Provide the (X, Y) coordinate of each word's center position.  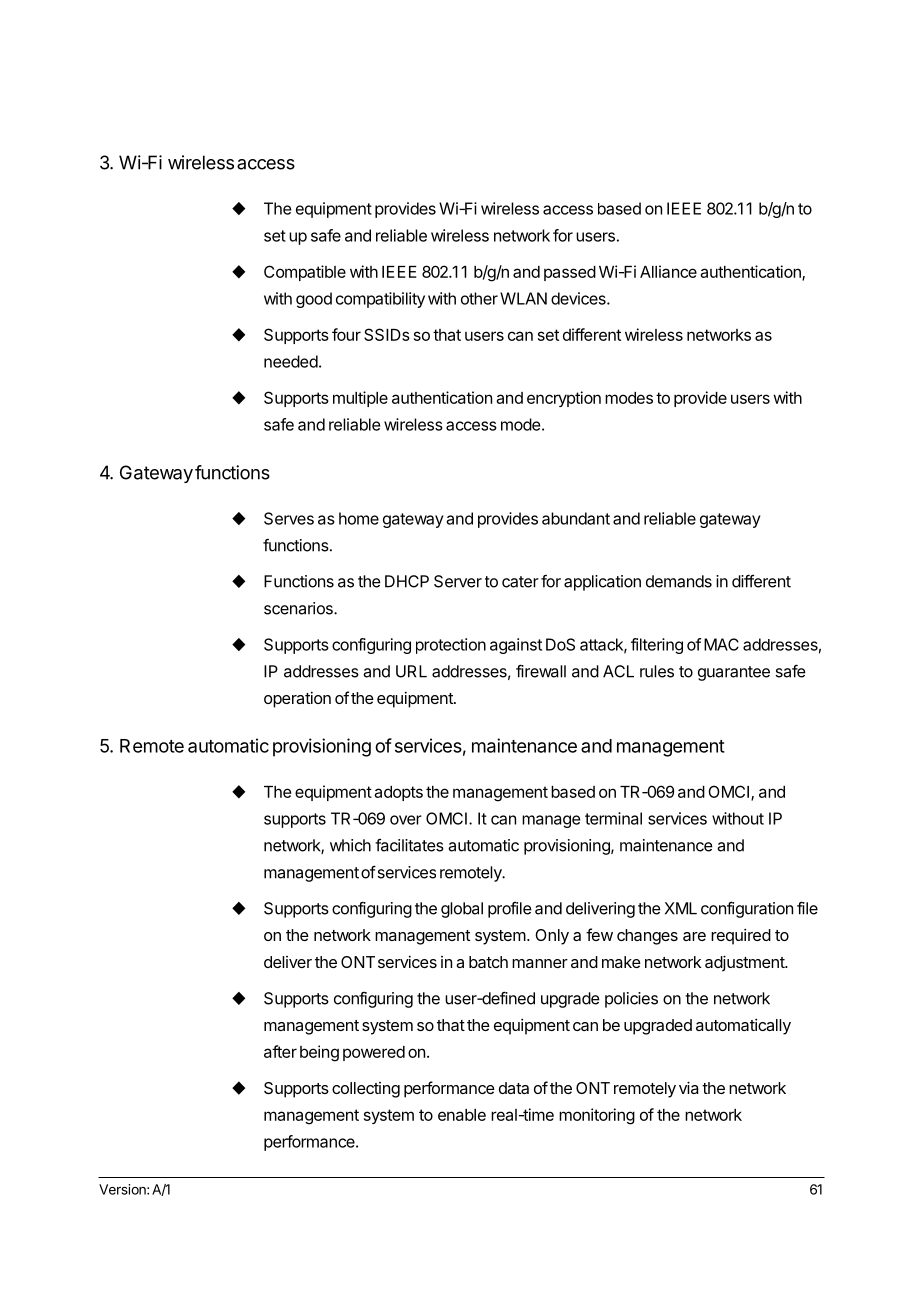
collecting (366, 1090)
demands (679, 581)
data (514, 1088)
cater (520, 582)
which (350, 845)
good (314, 300)
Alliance (668, 271)
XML (681, 908)
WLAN (523, 298)
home (359, 518)
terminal (613, 818)
